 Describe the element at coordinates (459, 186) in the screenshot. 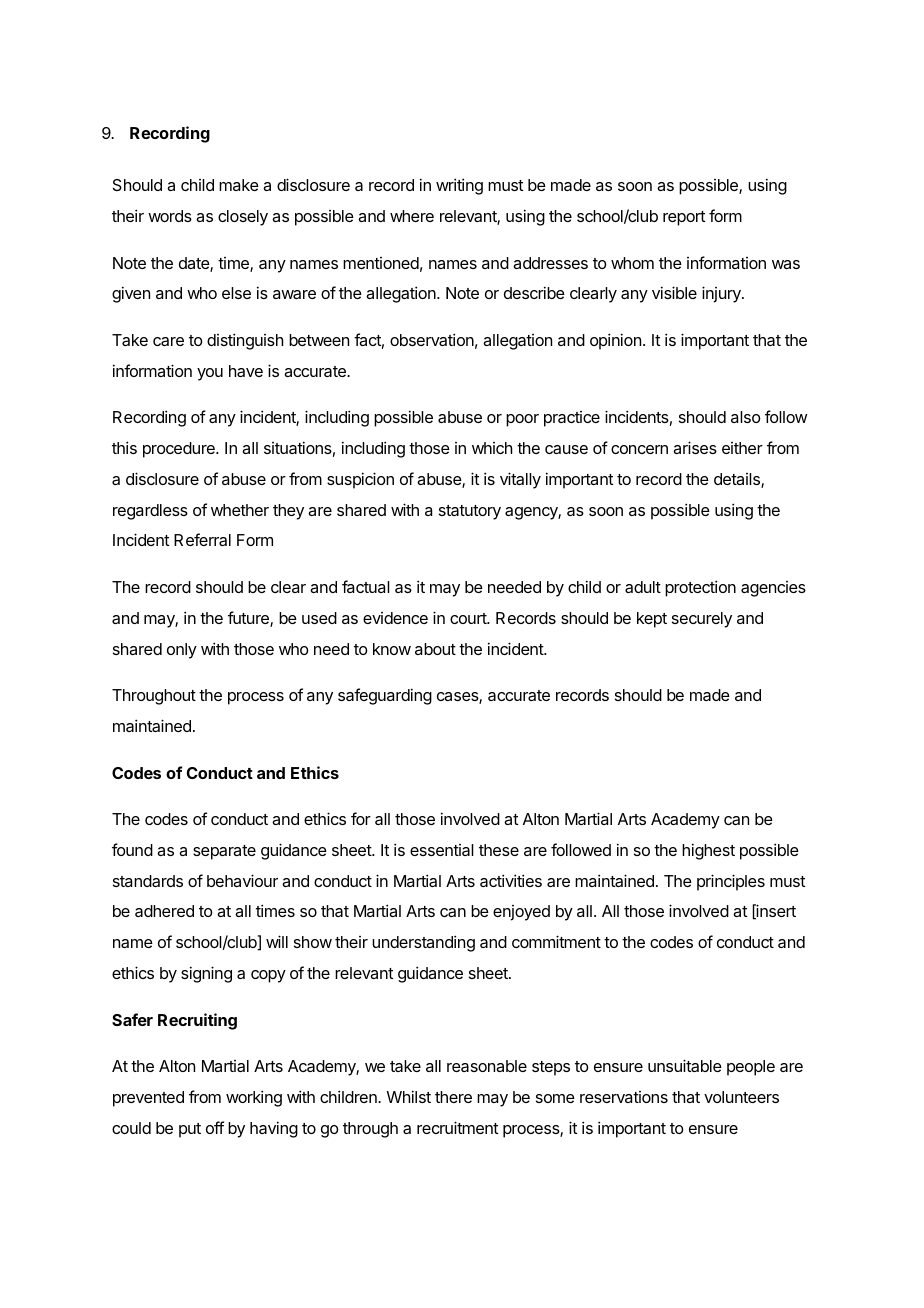

I see `writing` at that location.
